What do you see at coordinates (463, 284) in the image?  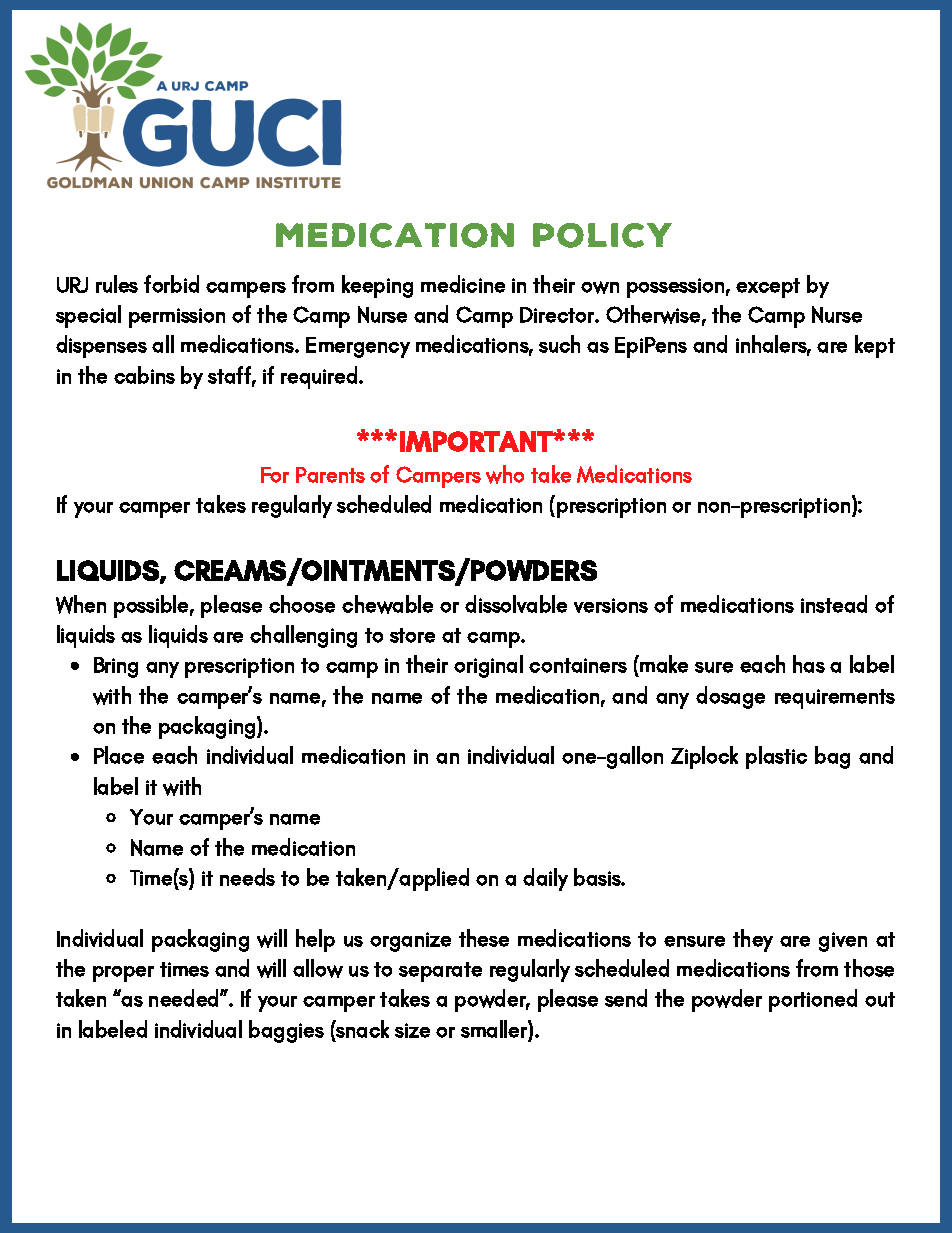 I see `medicine` at bounding box center [463, 284].
